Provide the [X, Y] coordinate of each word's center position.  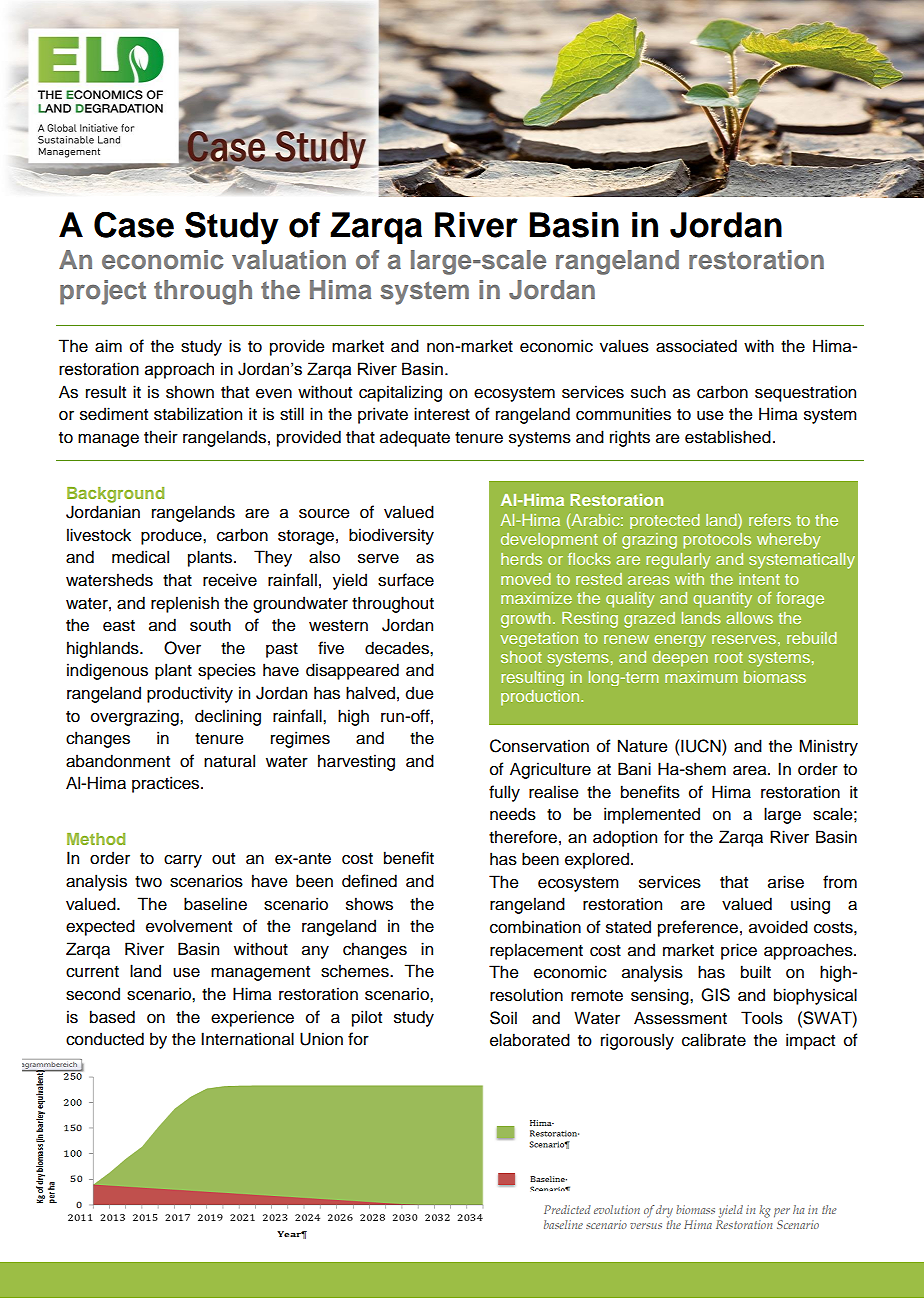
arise [786, 882]
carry [183, 861]
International [247, 1039]
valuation [289, 259]
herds [521, 559]
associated [696, 346]
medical [140, 557]
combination [535, 927]
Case [134, 224]
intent [759, 579]
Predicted [567, 1209]
